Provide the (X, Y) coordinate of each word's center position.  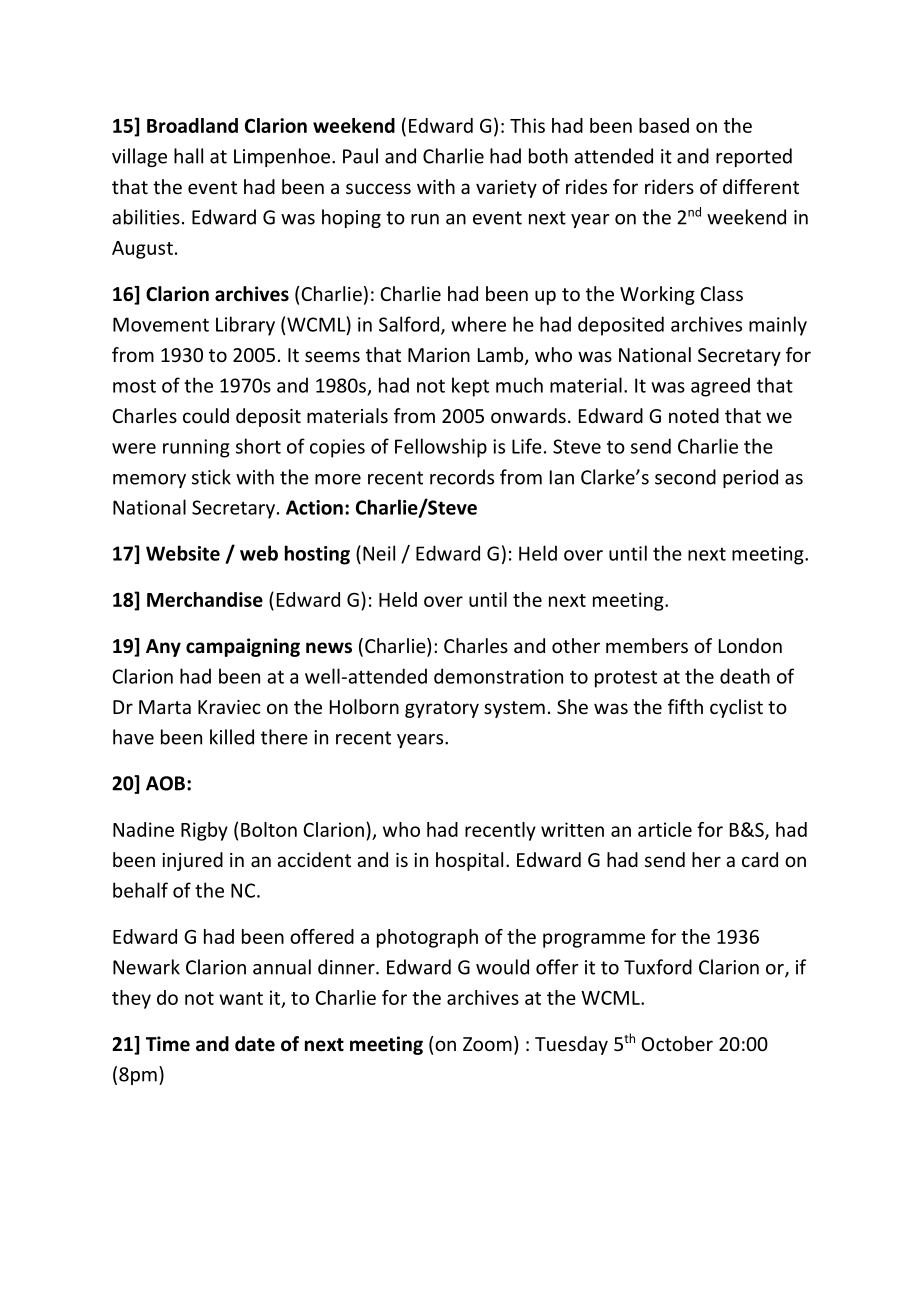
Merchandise (205, 599)
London (750, 645)
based (664, 125)
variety (506, 189)
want (241, 998)
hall (188, 156)
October (677, 1043)
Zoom (487, 1044)
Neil (379, 553)
